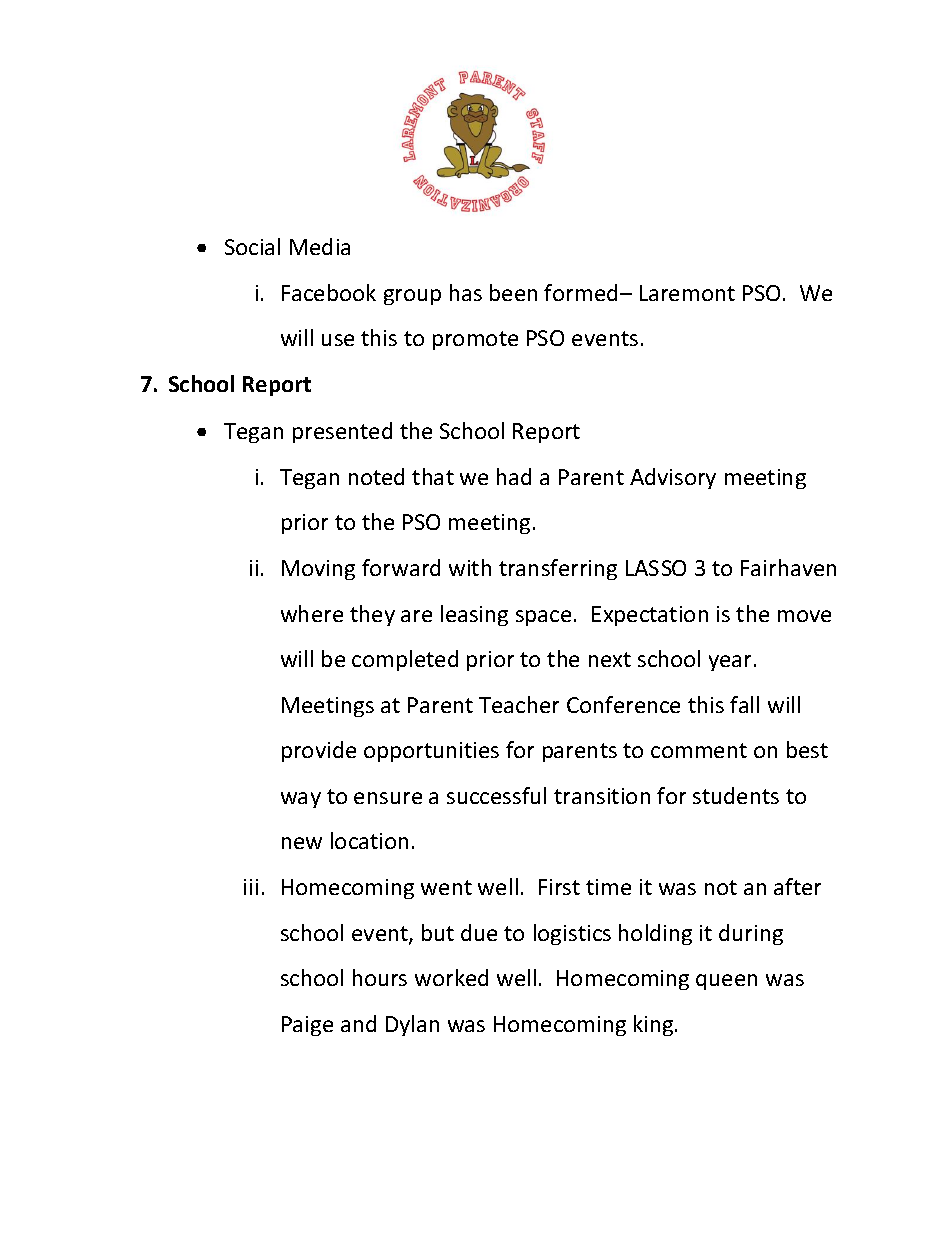 The height and width of the document is (1233, 952). I want to click on had, so click(514, 476).
